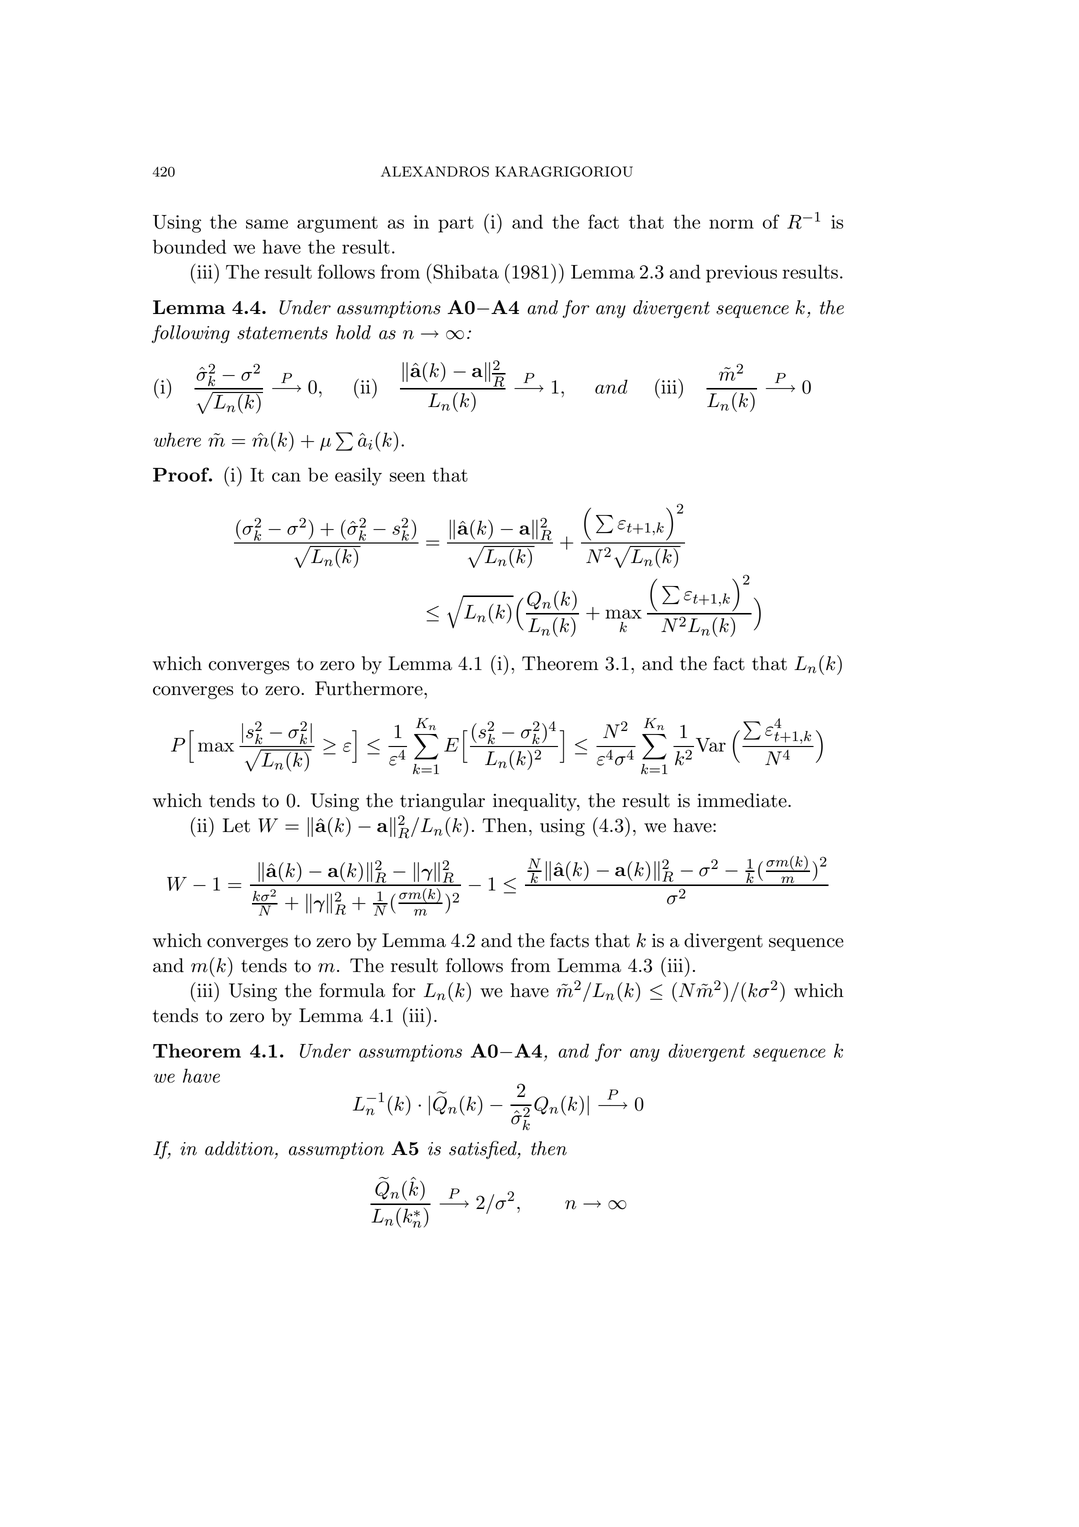 The image size is (1079, 1527). What do you see at coordinates (286, 477) in the page?
I see `can` at bounding box center [286, 477].
